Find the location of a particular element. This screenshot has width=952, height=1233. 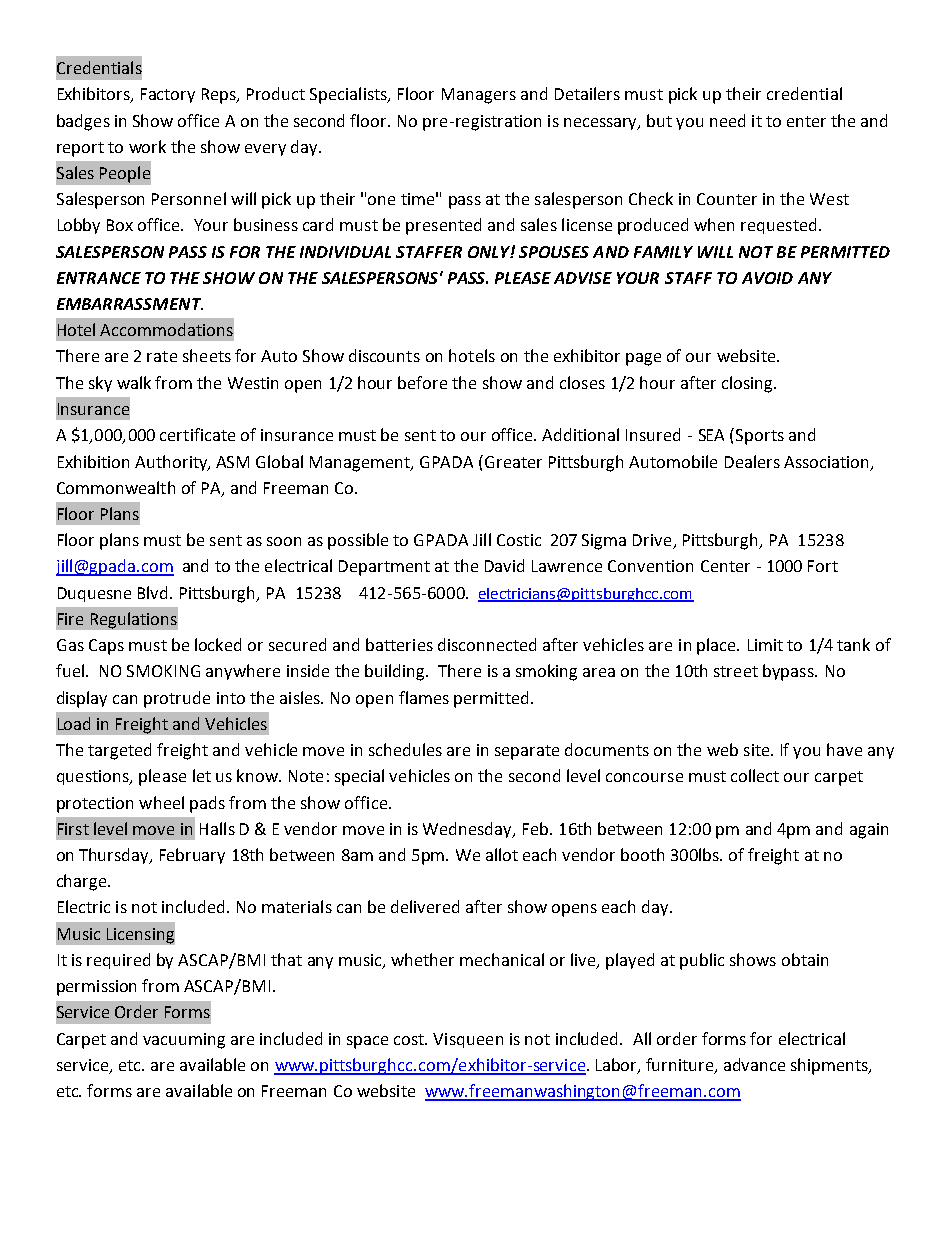

space is located at coordinates (367, 1042).
